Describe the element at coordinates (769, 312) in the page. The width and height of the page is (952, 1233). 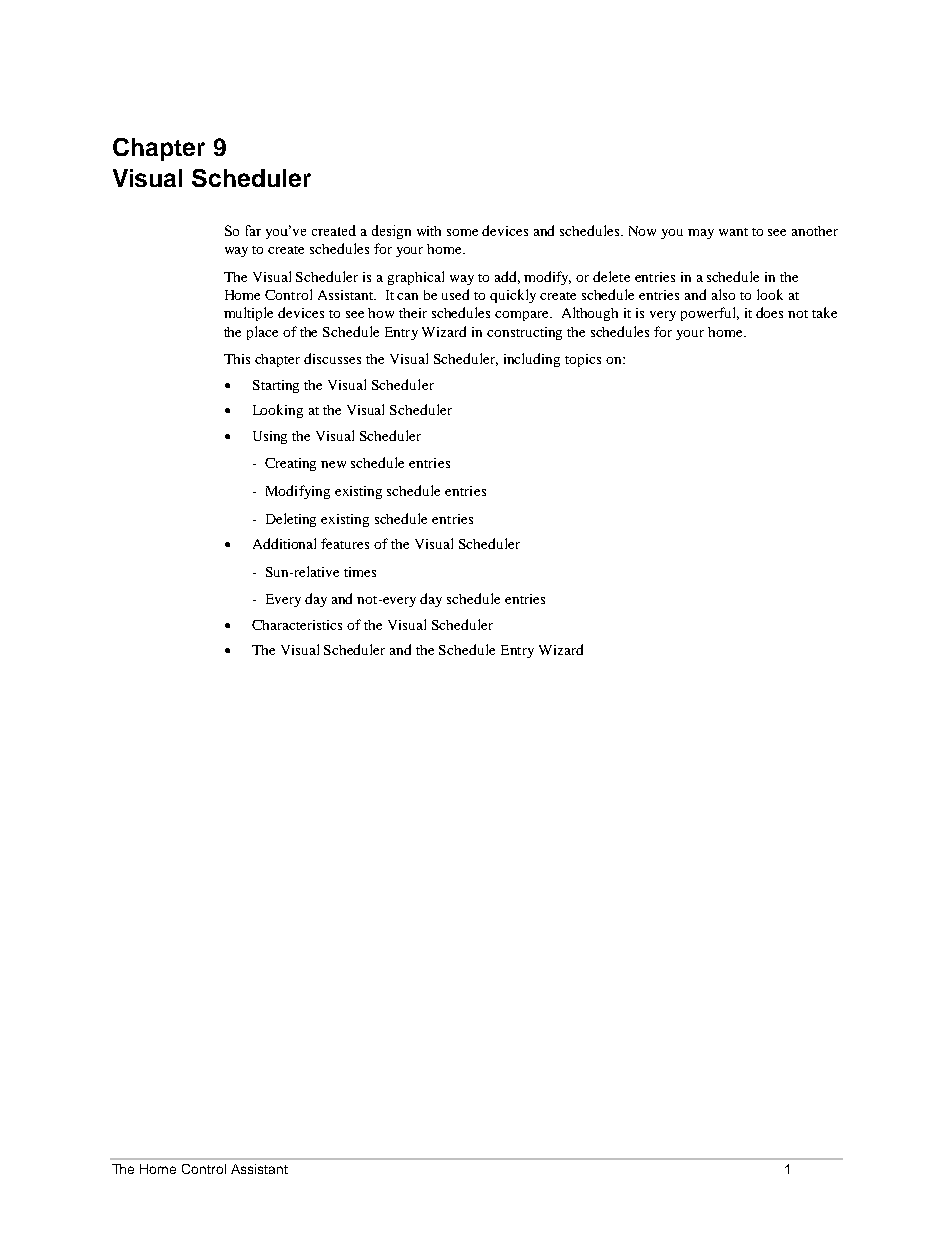
I see `does` at that location.
